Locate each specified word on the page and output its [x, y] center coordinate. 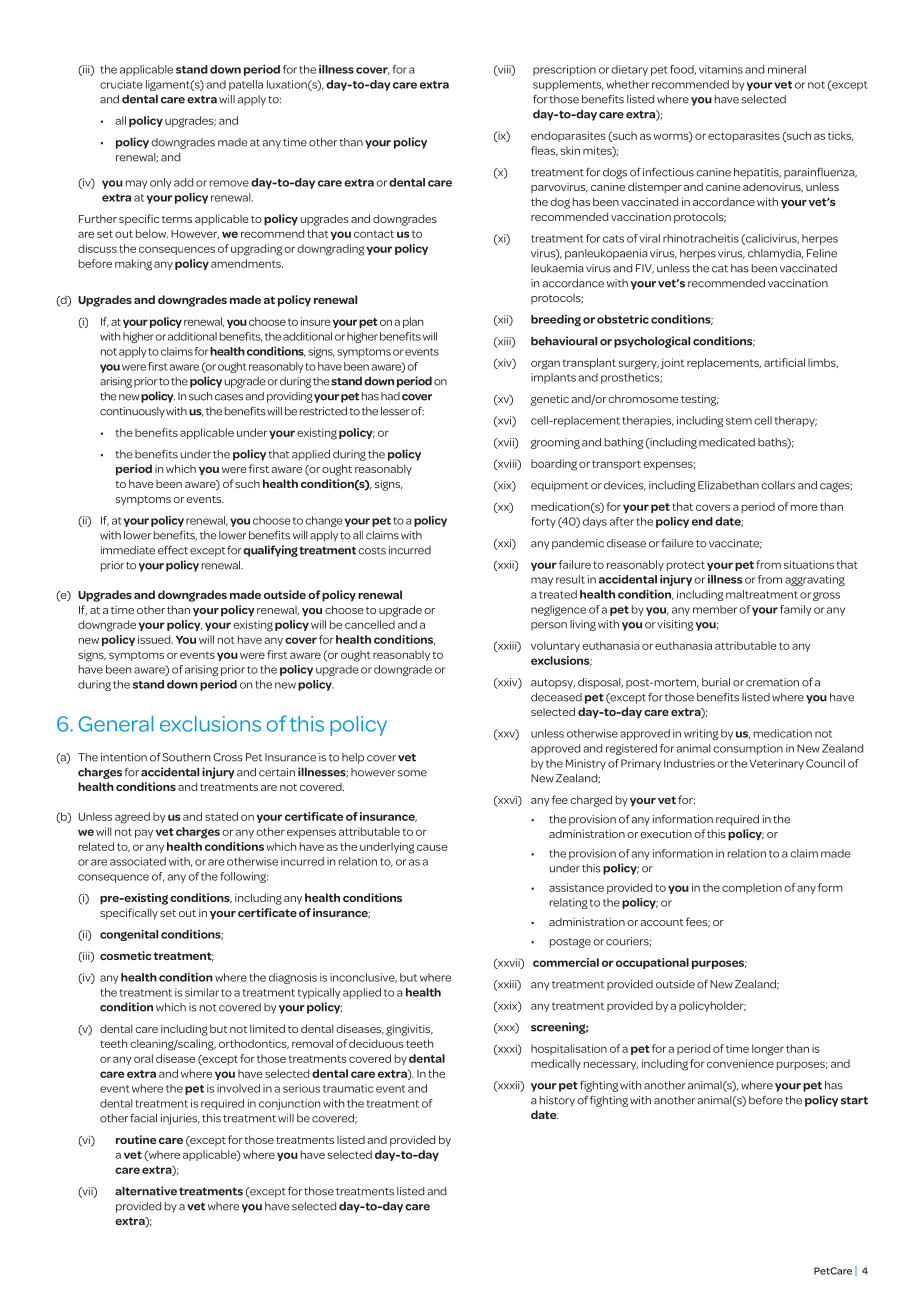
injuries [180, 1119]
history [557, 1101]
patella [246, 85]
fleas [544, 151]
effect [173, 550]
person [549, 626]
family [795, 610]
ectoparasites [744, 136]
